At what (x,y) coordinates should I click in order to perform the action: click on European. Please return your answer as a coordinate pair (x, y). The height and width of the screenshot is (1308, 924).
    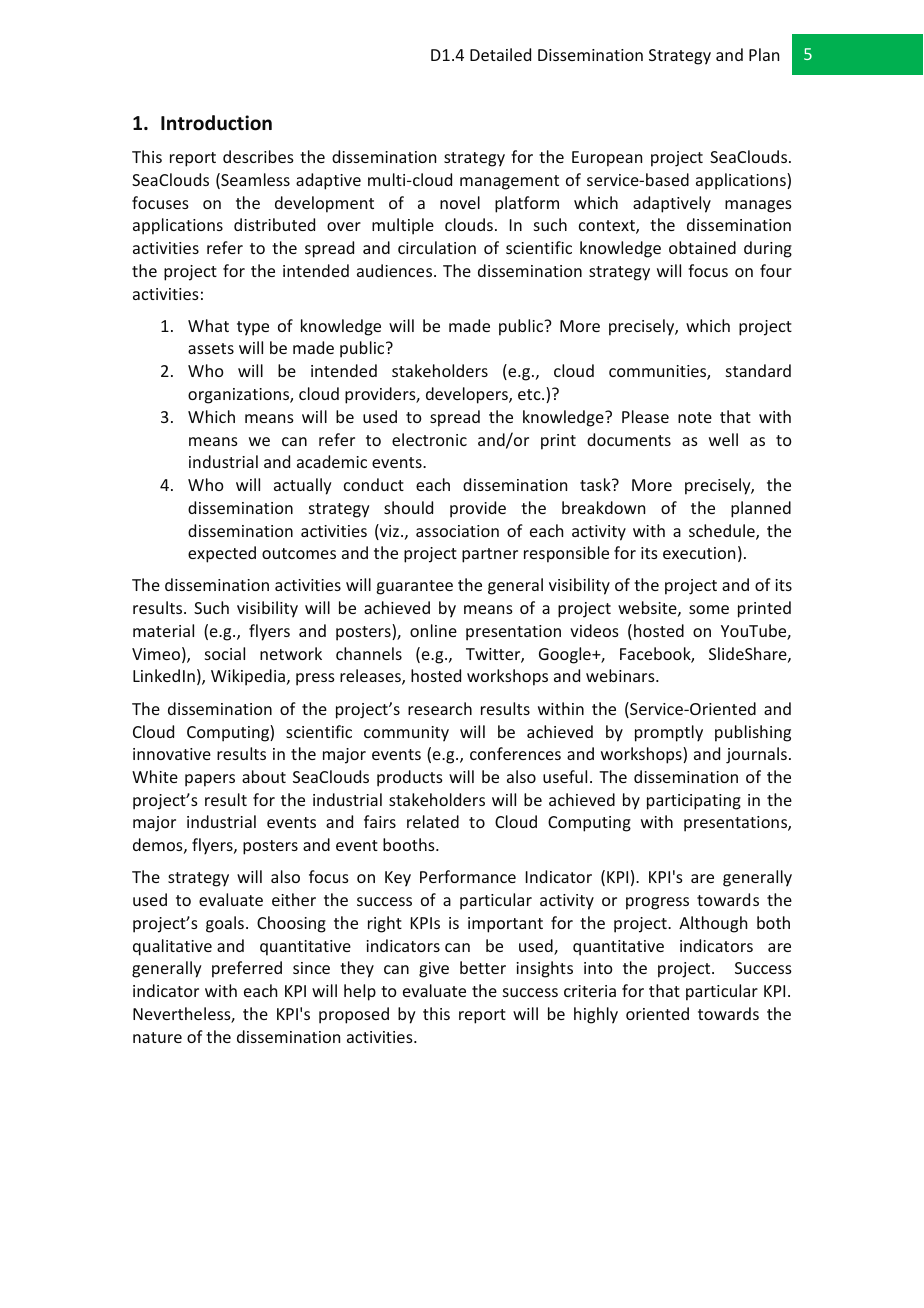
    Looking at the image, I should click on (607, 159).
